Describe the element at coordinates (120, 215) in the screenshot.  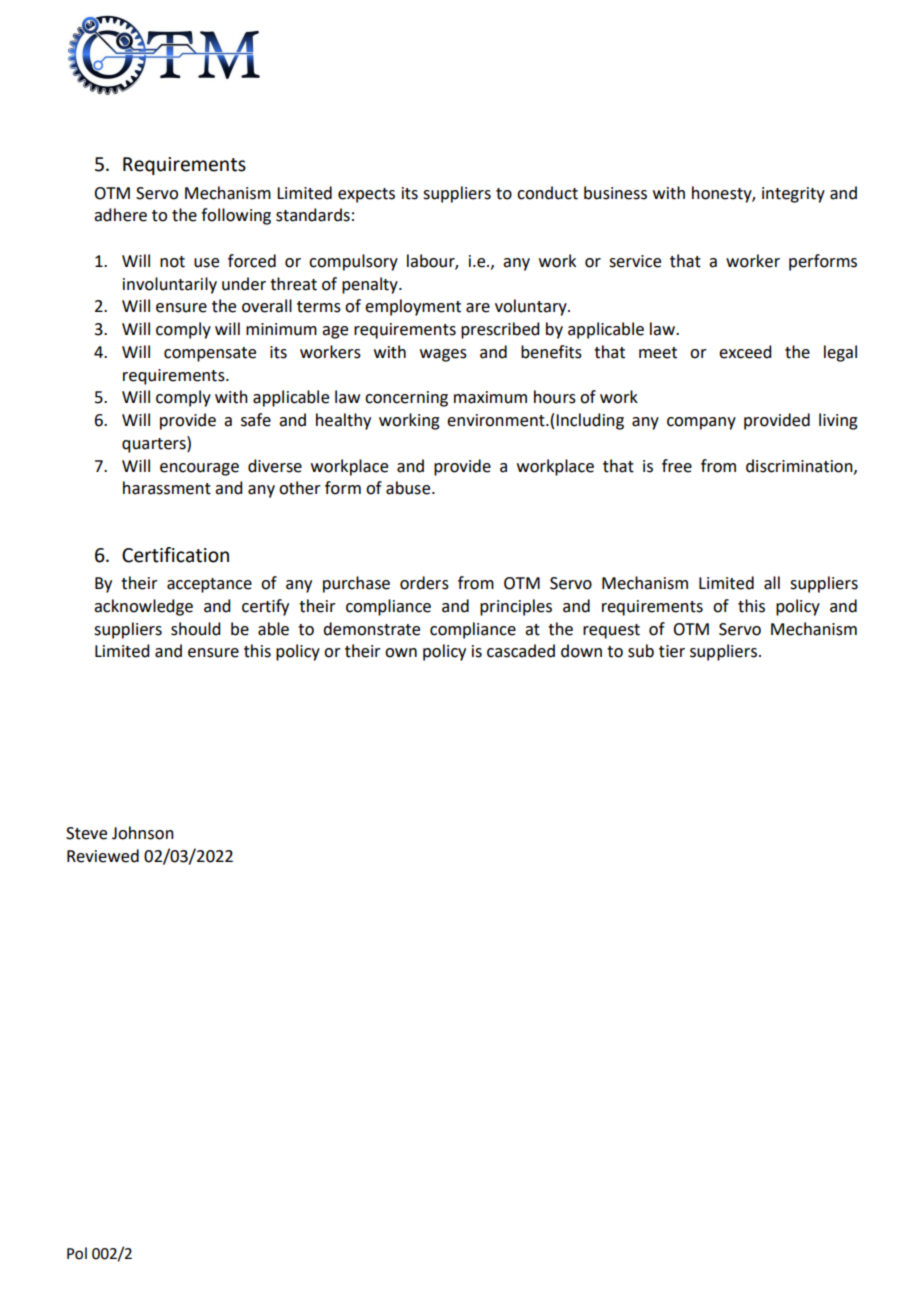
I see `adhere` at that location.
